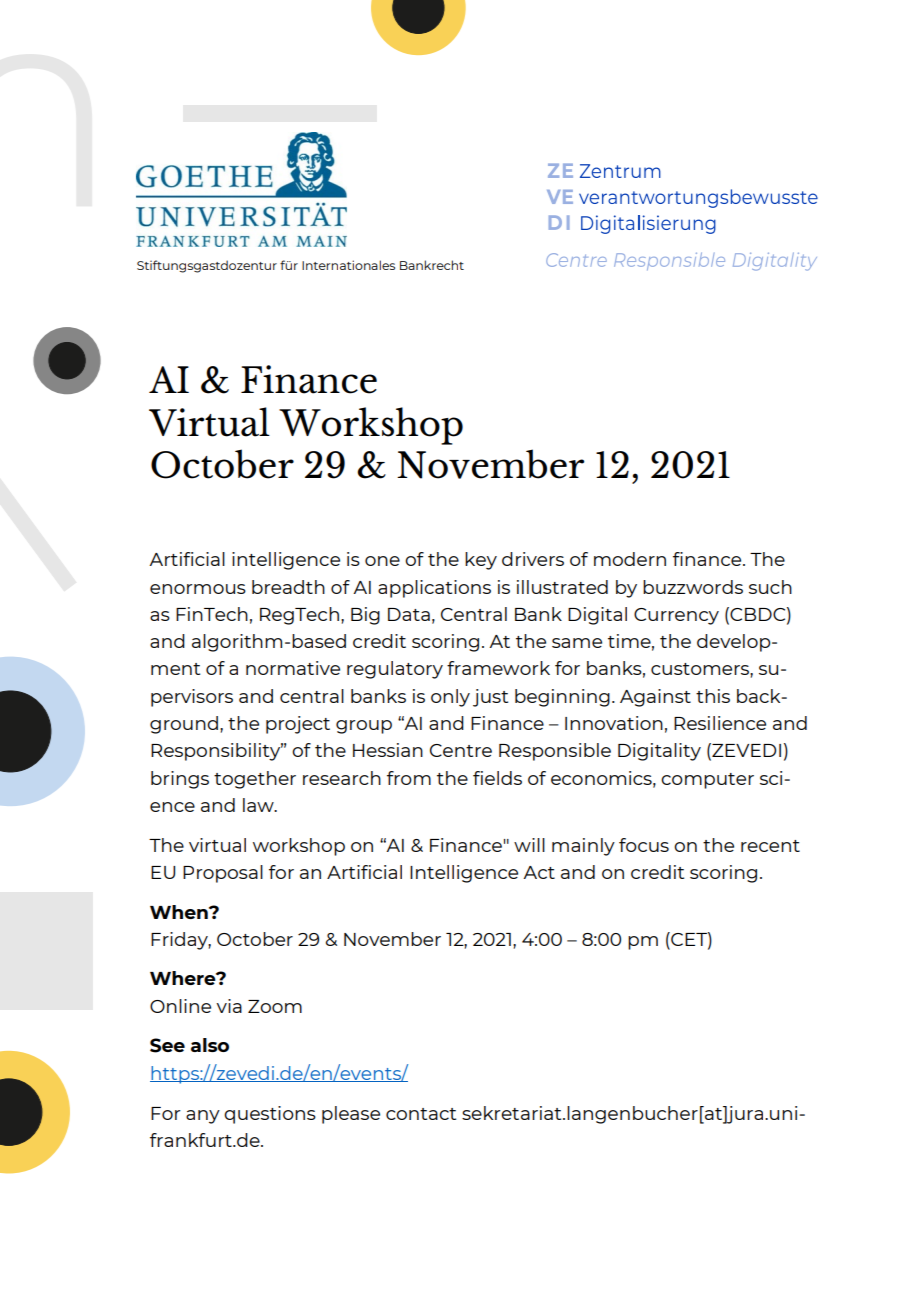  Describe the element at coordinates (644, 845) in the screenshot. I see `focus` at that location.
